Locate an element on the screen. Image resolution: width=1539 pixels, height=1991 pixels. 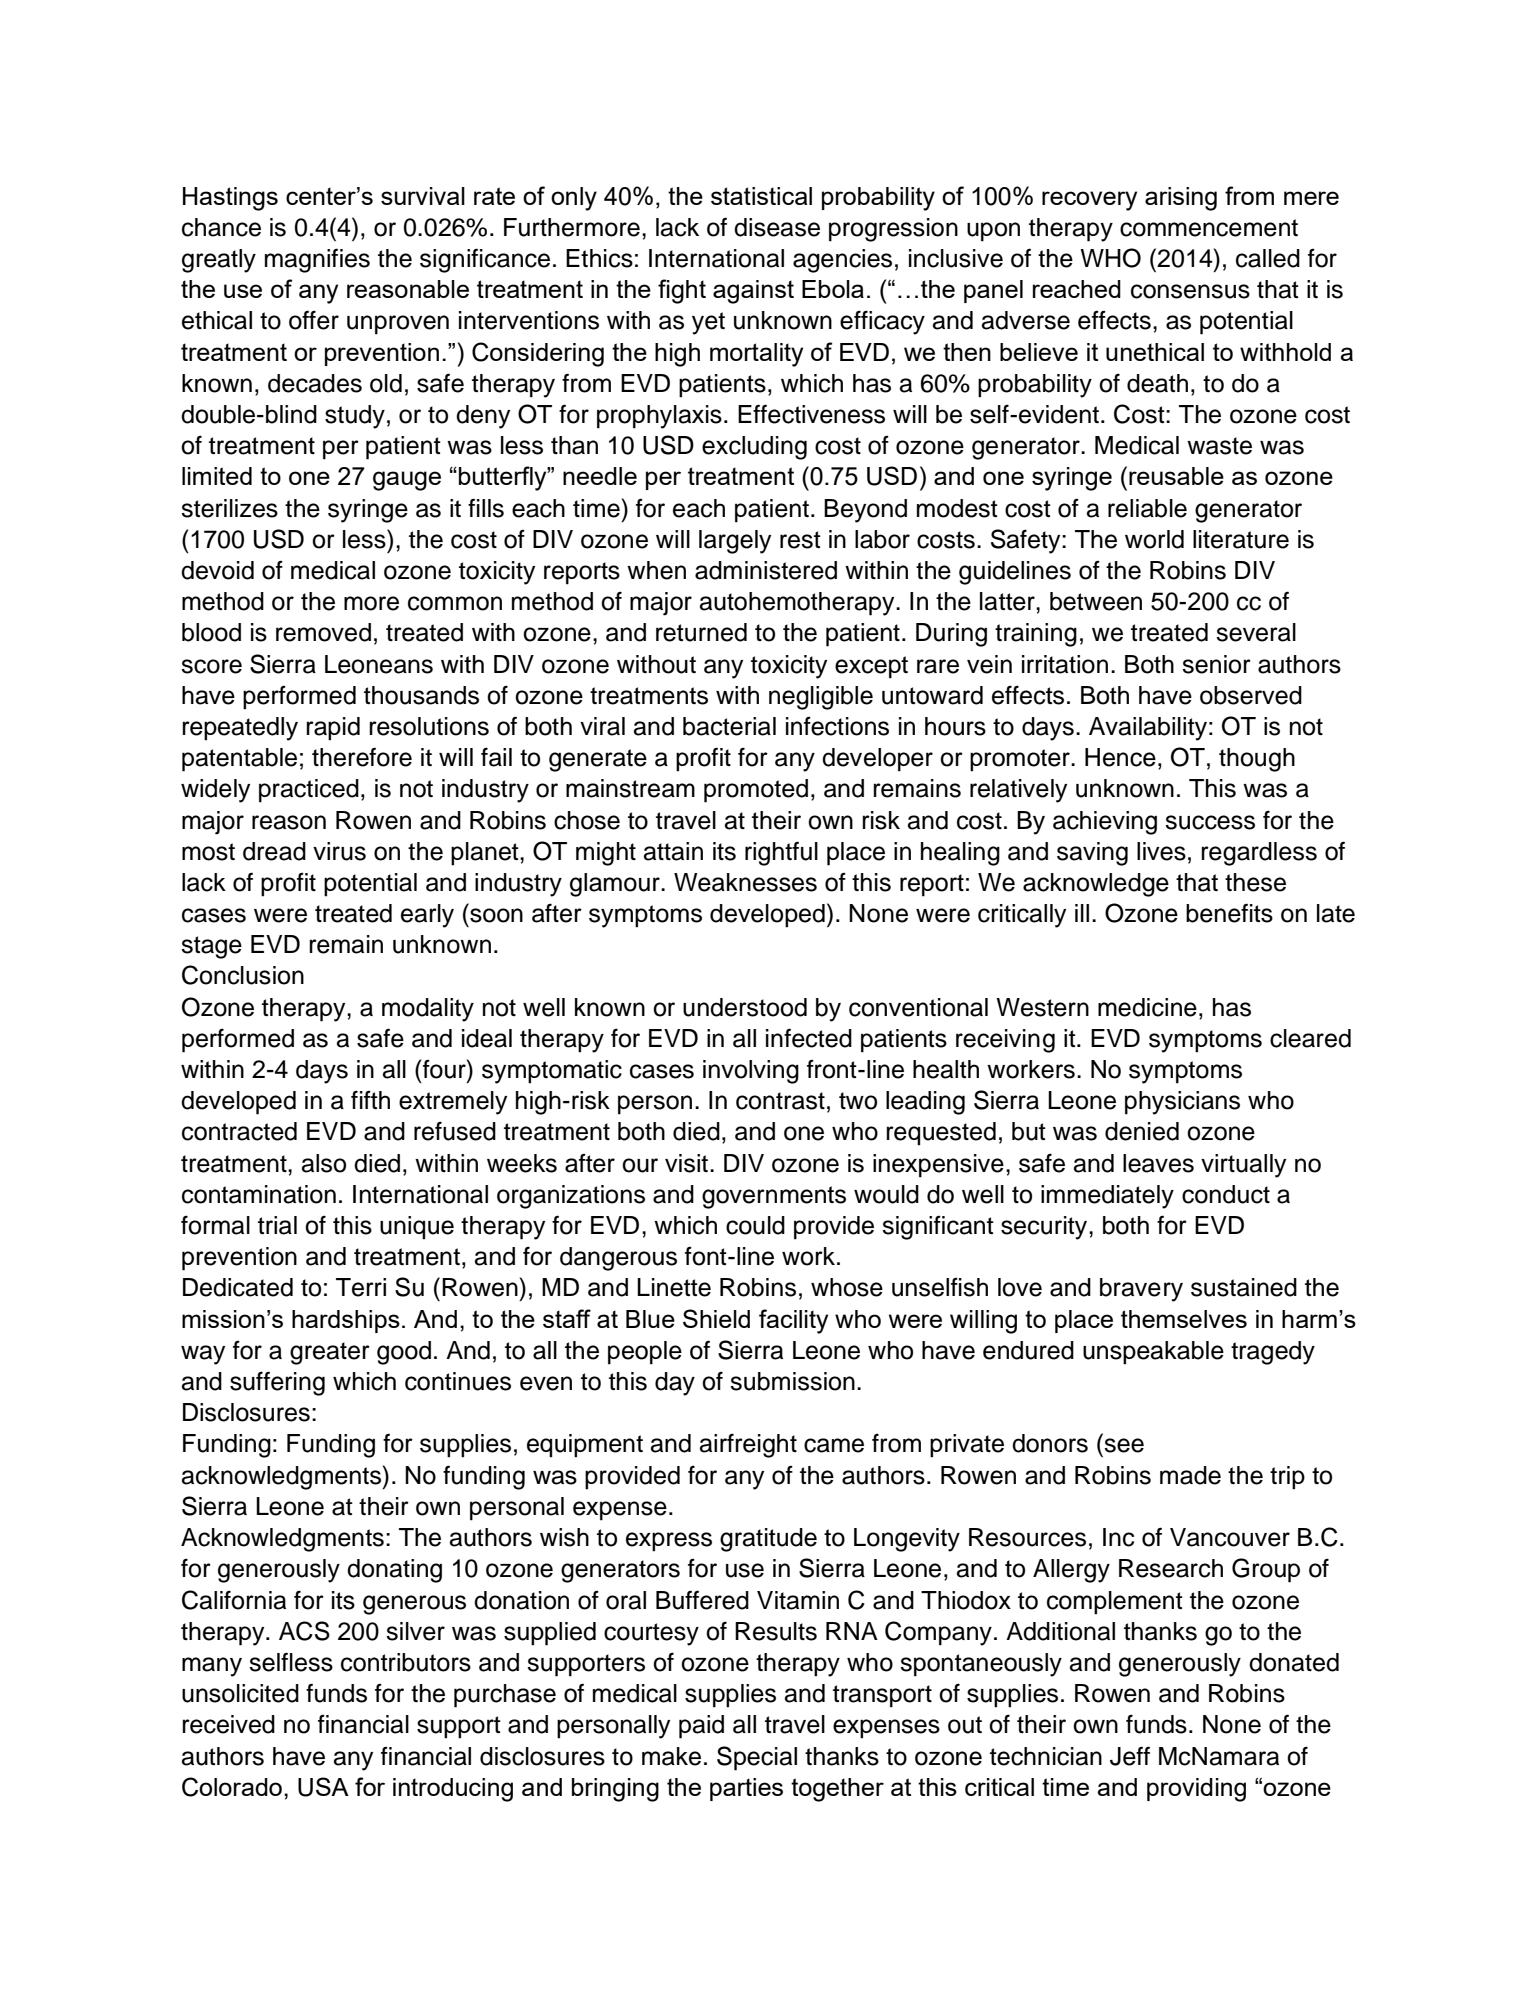
unspeakable is located at coordinates (1153, 1353).
